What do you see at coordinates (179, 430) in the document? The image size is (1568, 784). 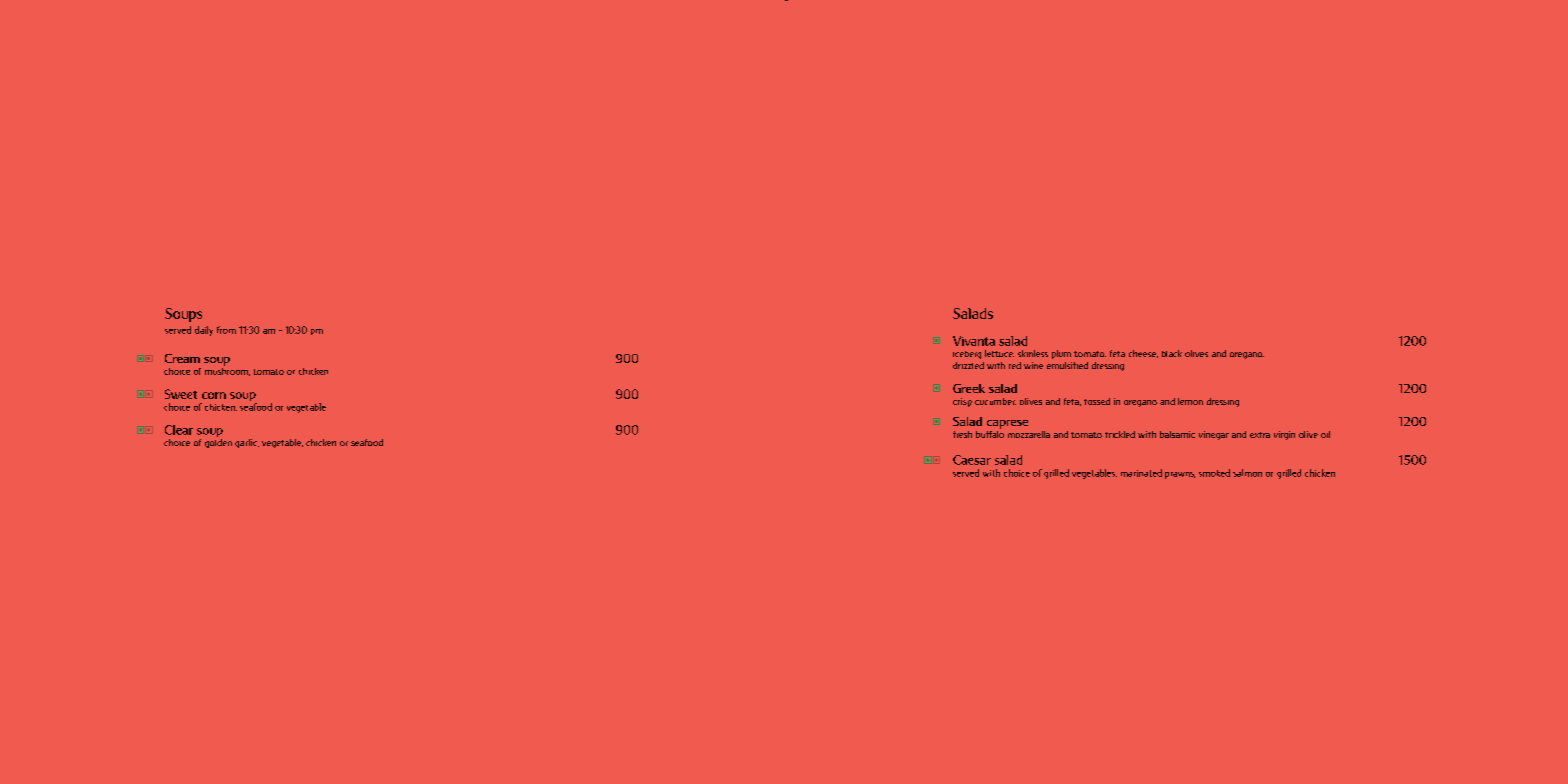 I see `Clear` at bounding box center [179, 430].
